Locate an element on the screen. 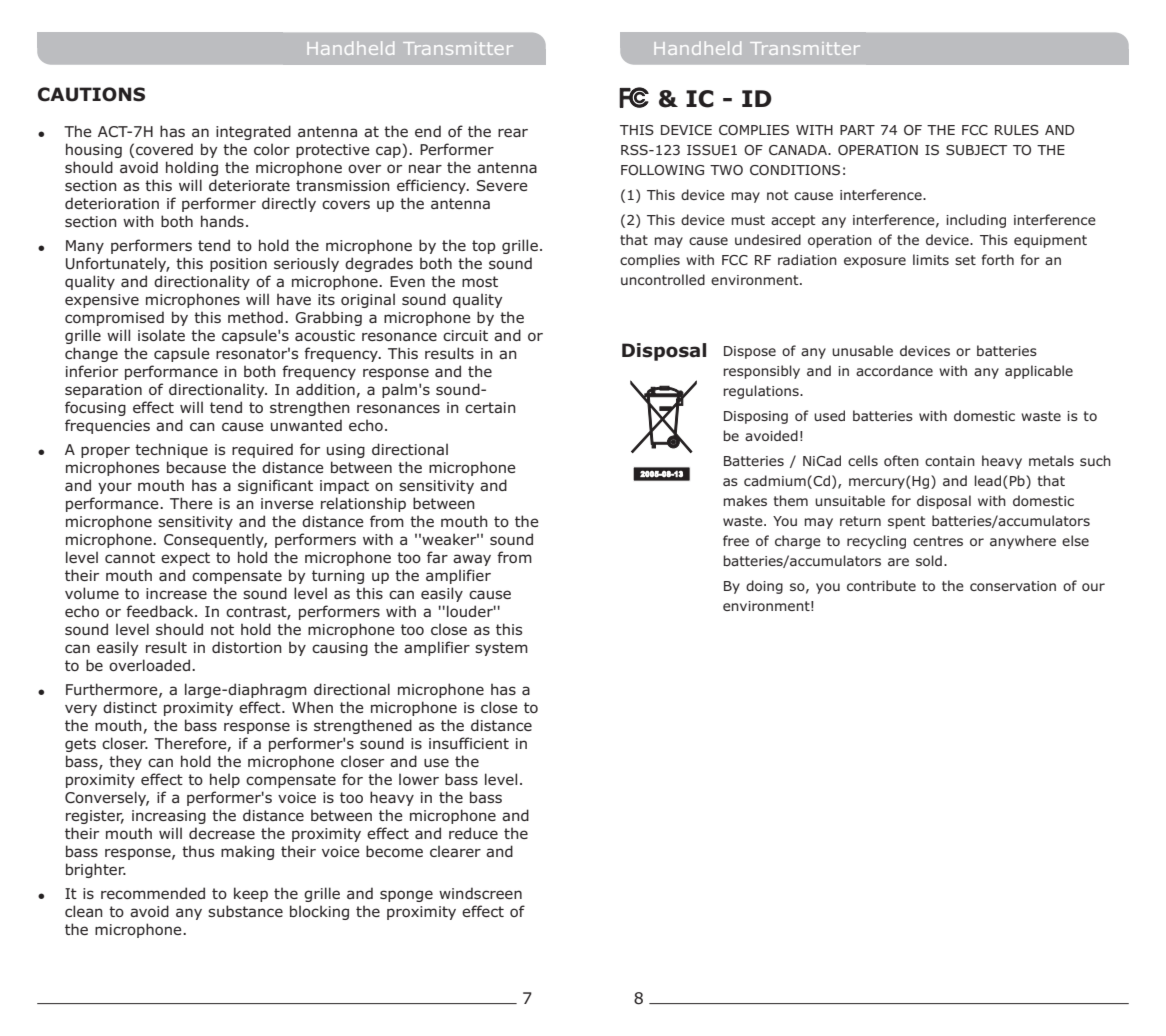 This screenshot has width=1166, height=1036. conservation is located at coordinates (1013, 586).
